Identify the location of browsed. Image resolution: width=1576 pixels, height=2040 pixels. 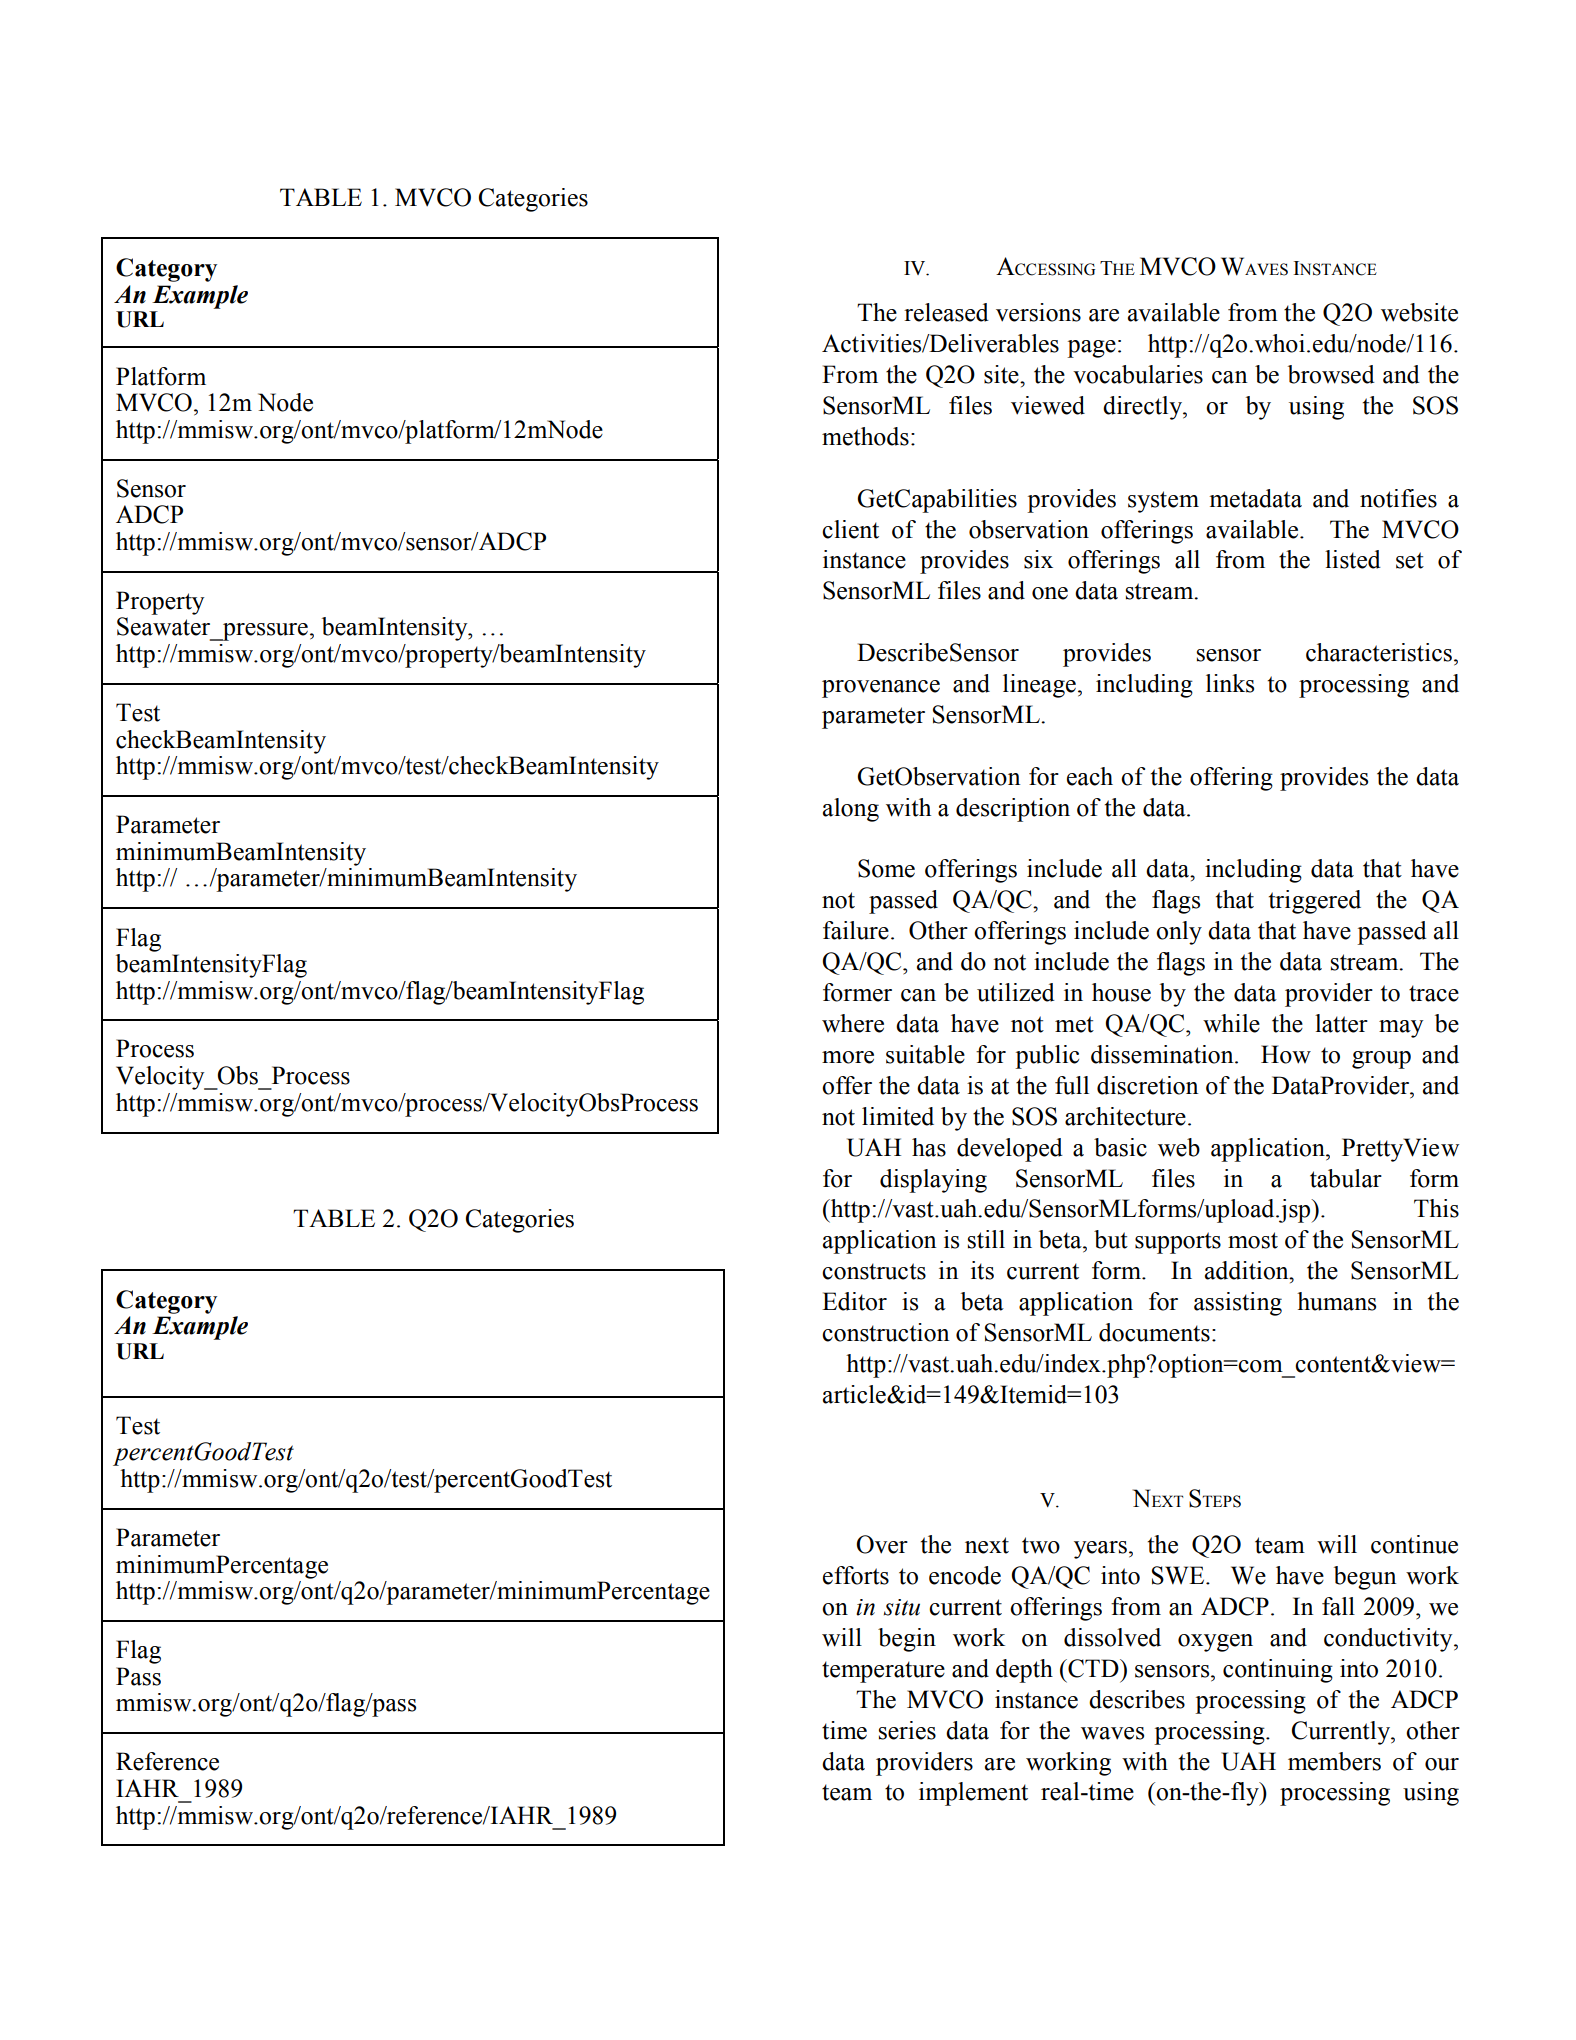
(1331, 374).
